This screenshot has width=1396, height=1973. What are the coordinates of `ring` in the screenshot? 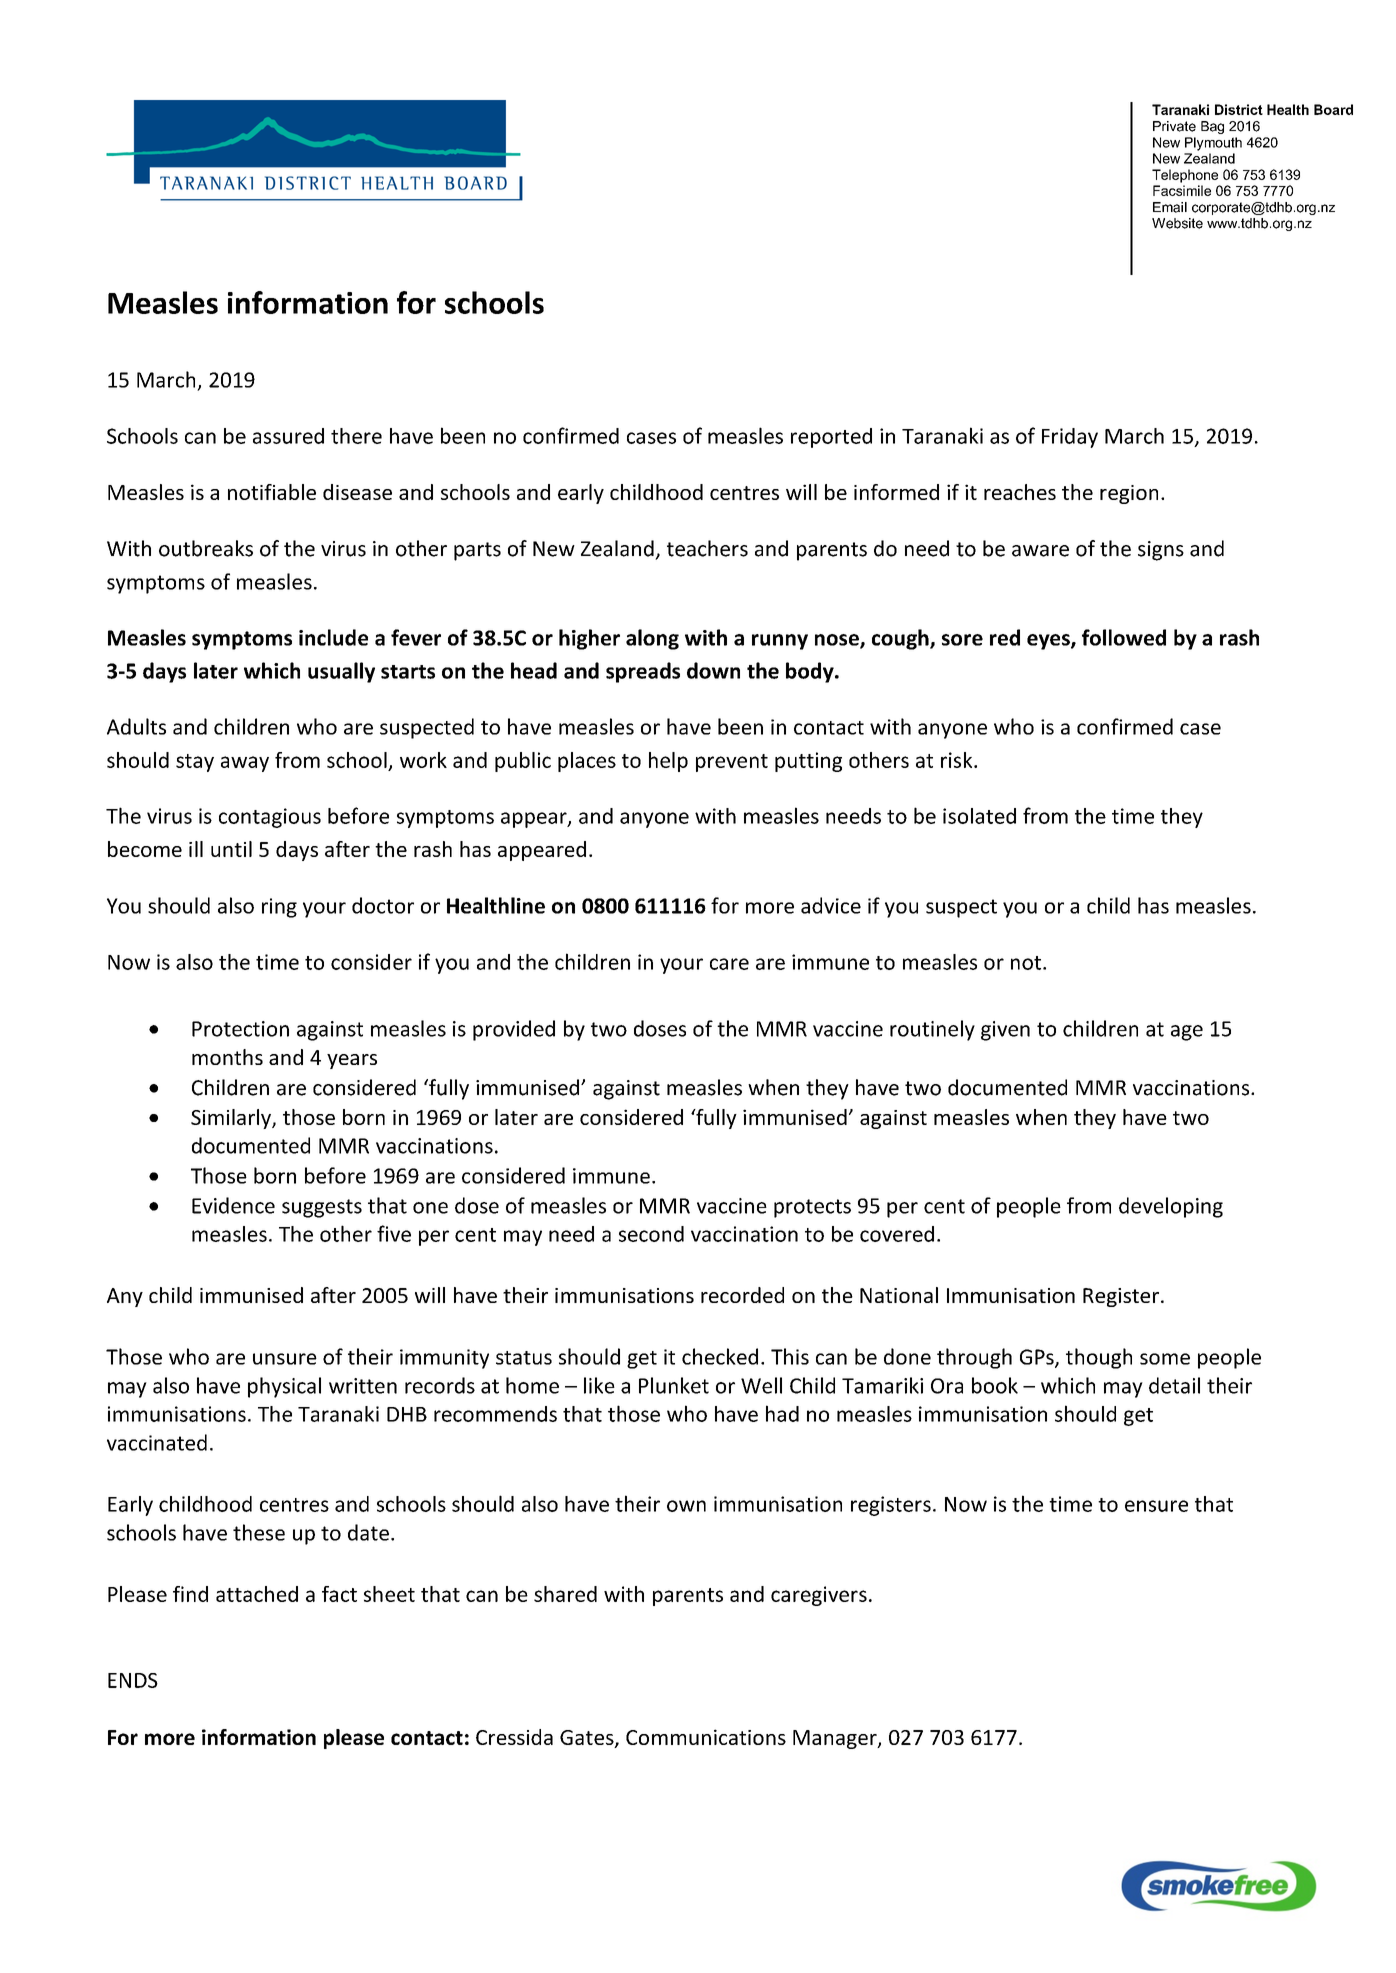 It's located at (279, 908).
